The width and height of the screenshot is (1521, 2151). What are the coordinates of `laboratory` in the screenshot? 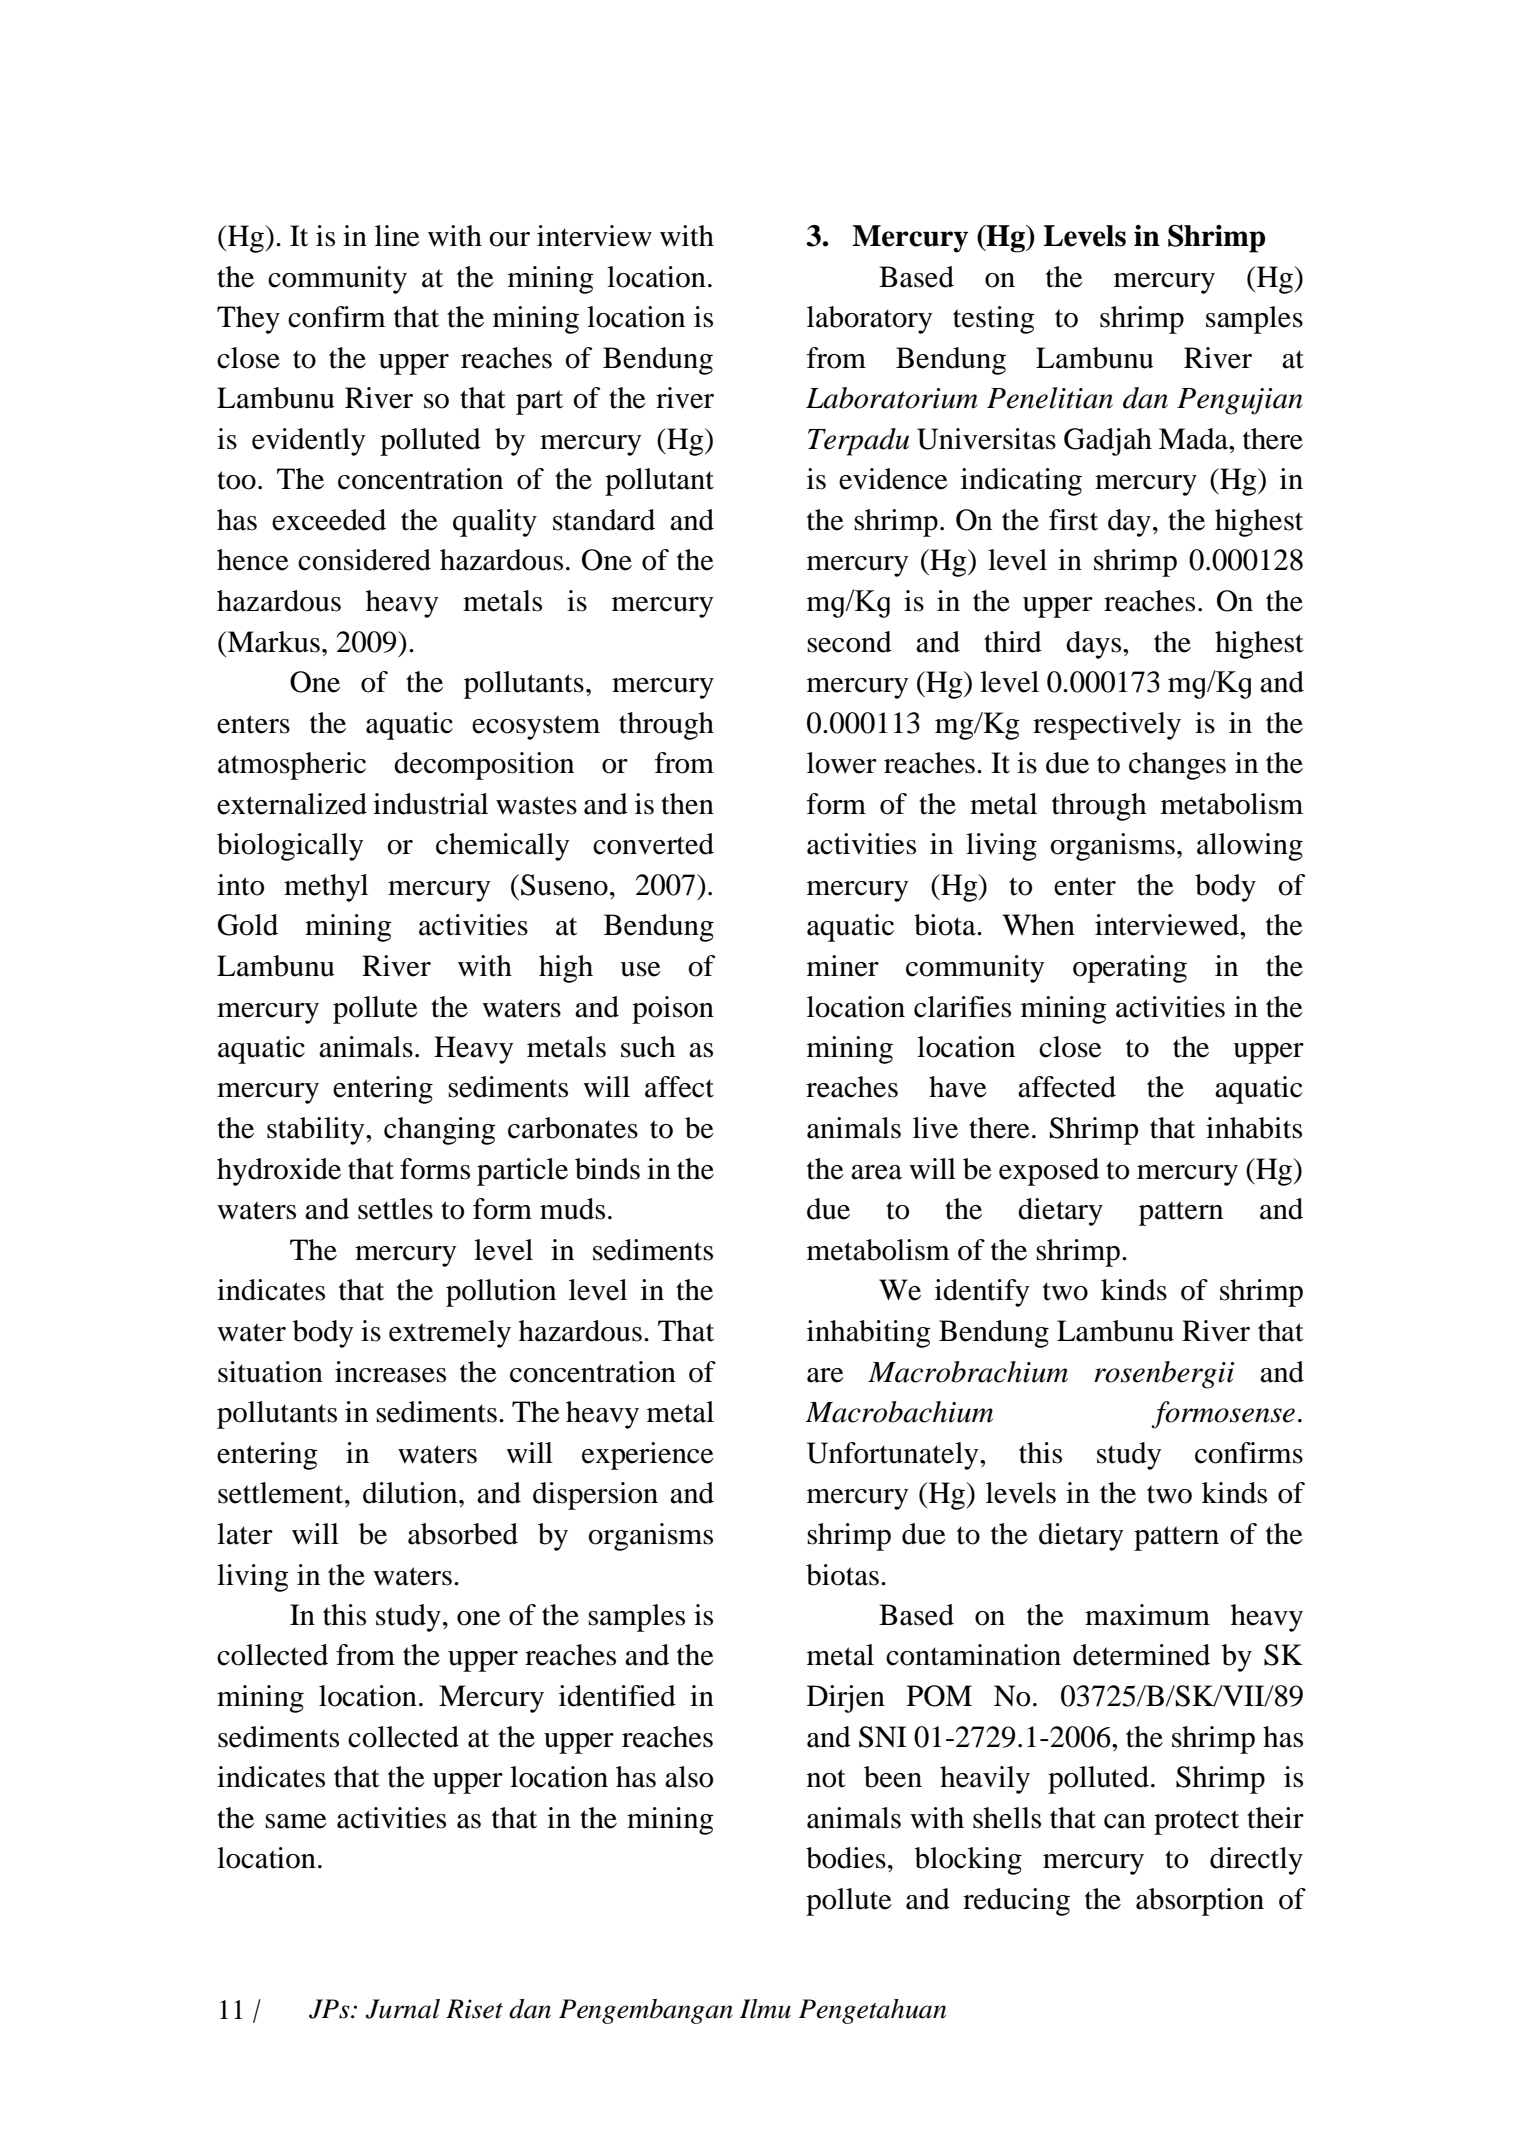 It's located at (869, 320).
